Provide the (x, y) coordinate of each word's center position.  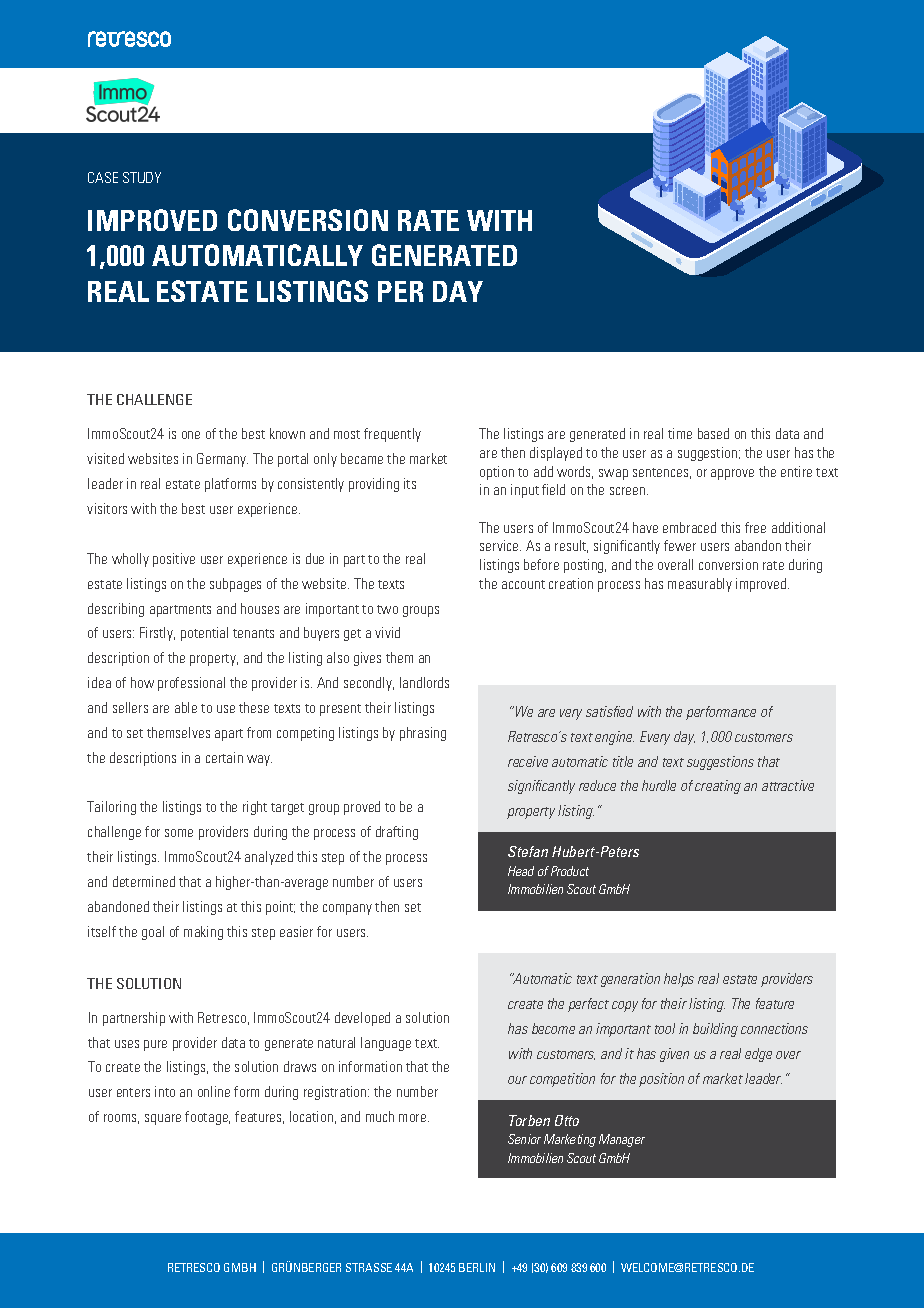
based (713, 433)
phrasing (423, 734)
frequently (392, 435)
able (186, 707)
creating (718, 787)
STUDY (142, 177)
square (163, 1119)
